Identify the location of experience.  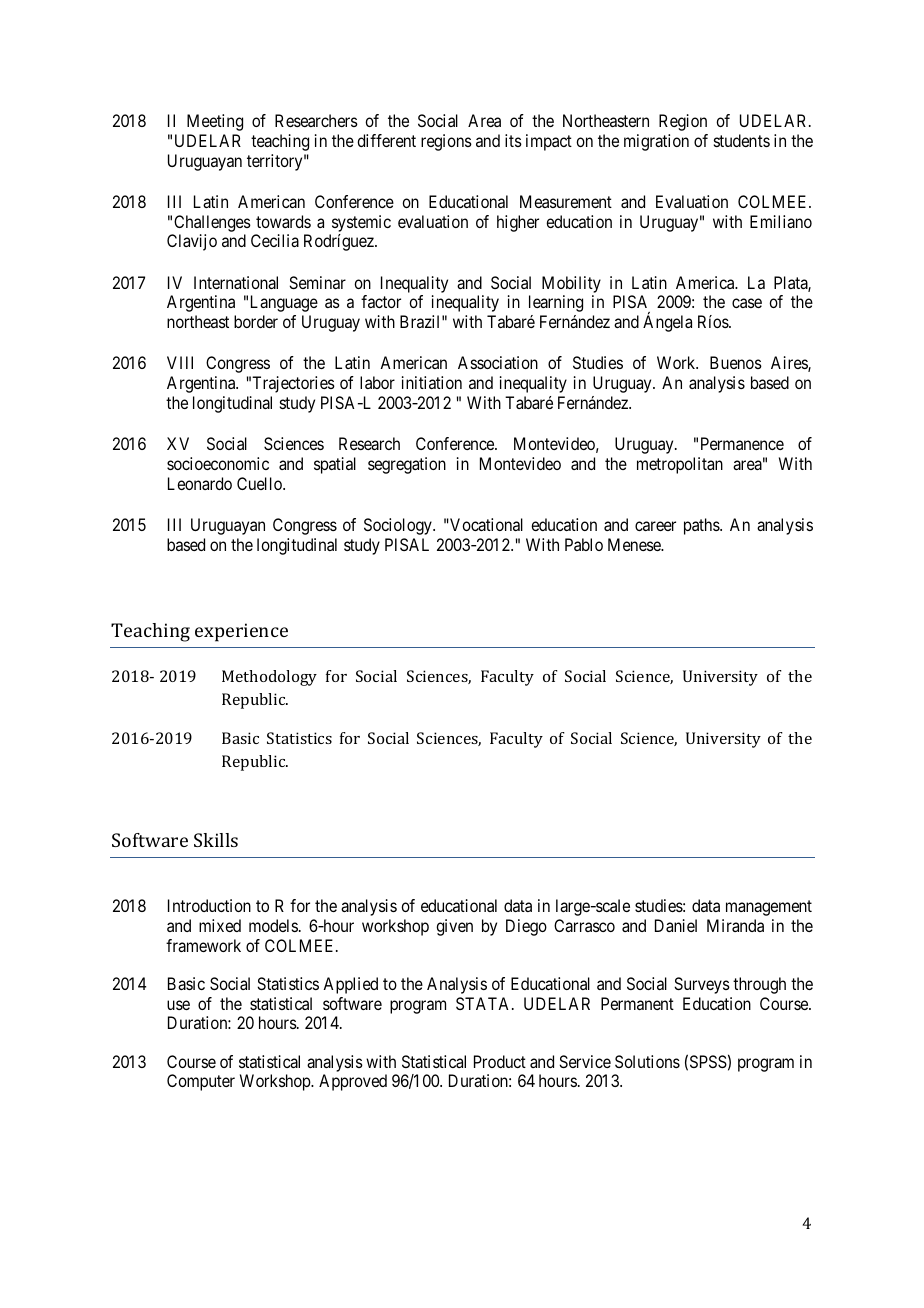
(241, 632).
